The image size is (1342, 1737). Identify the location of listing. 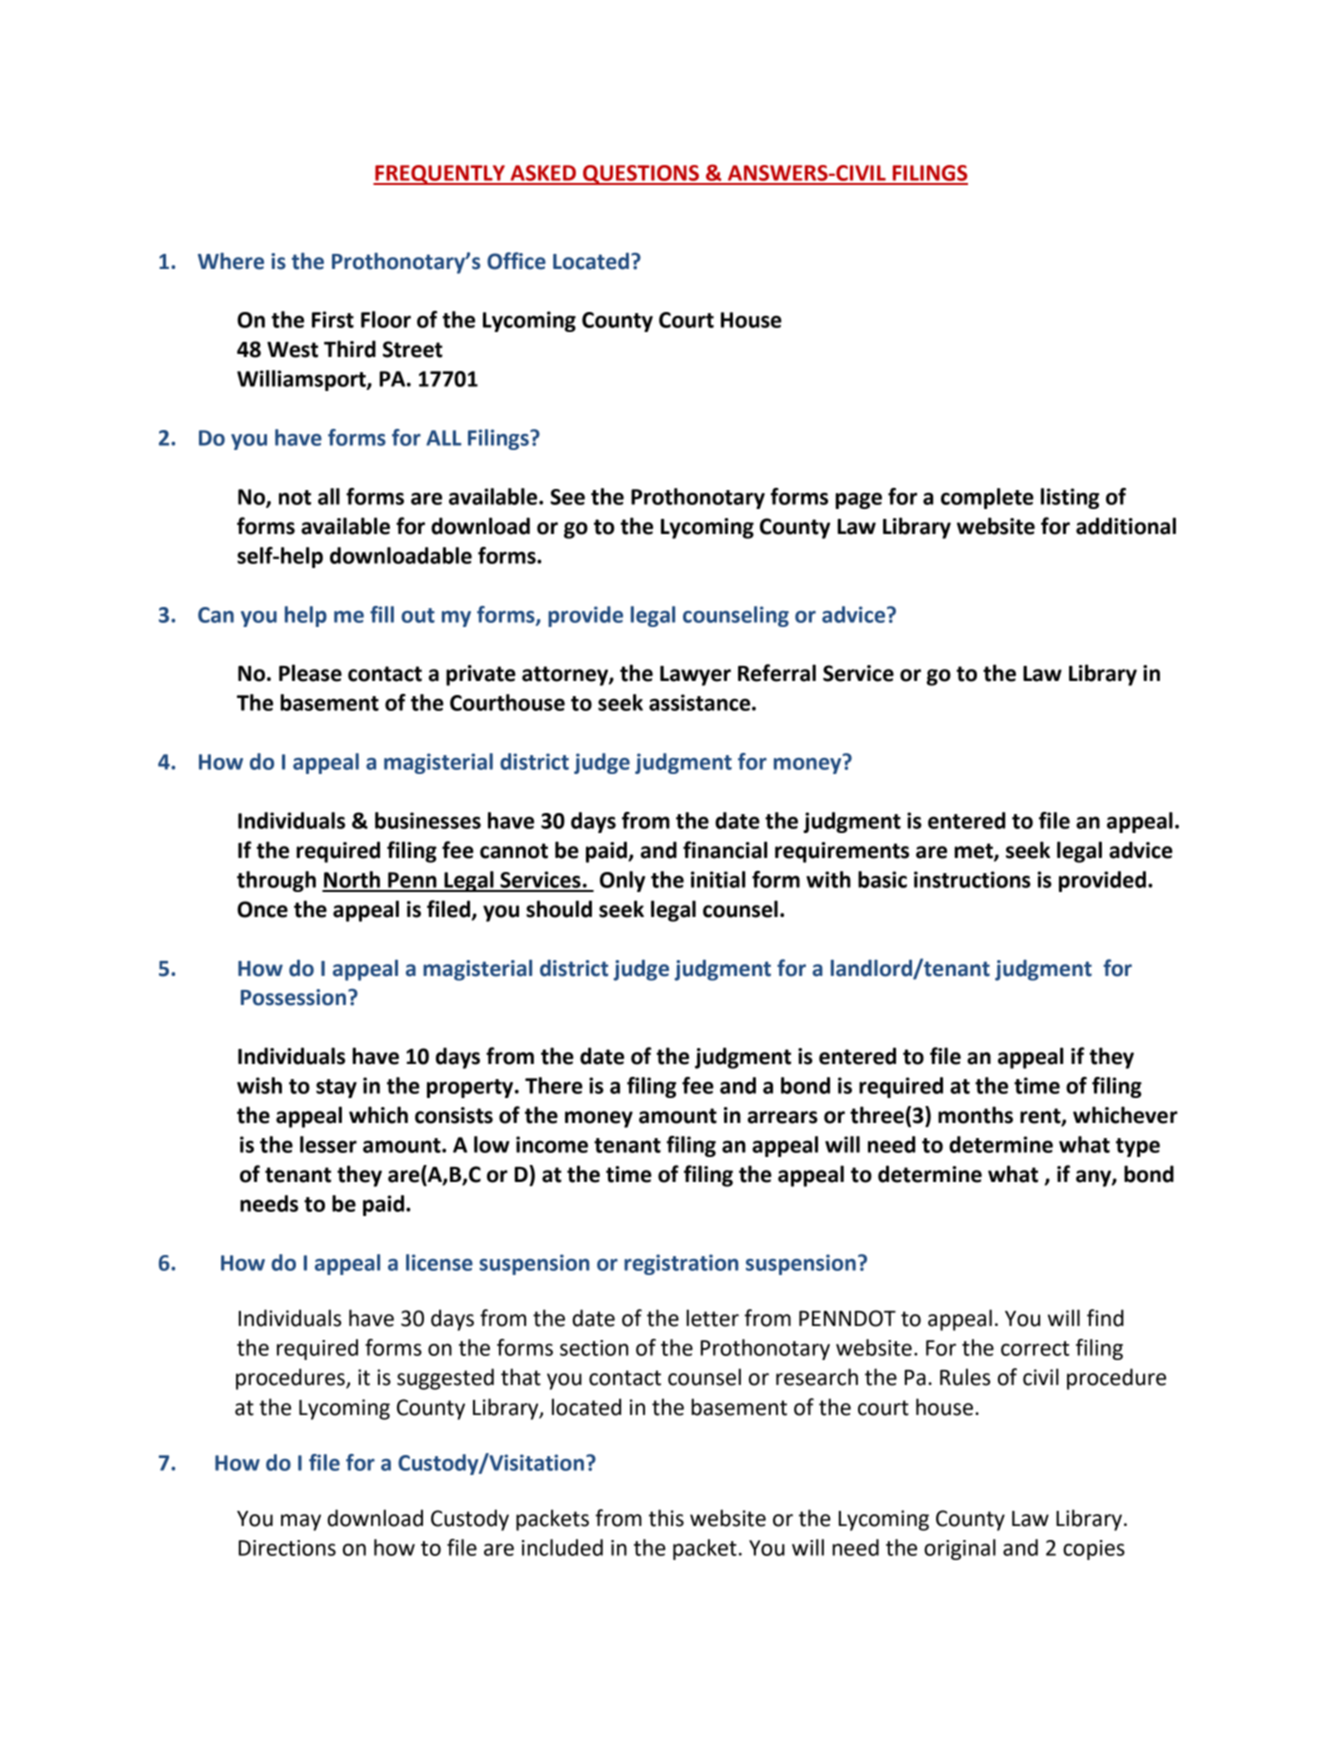
(1070, 498).
